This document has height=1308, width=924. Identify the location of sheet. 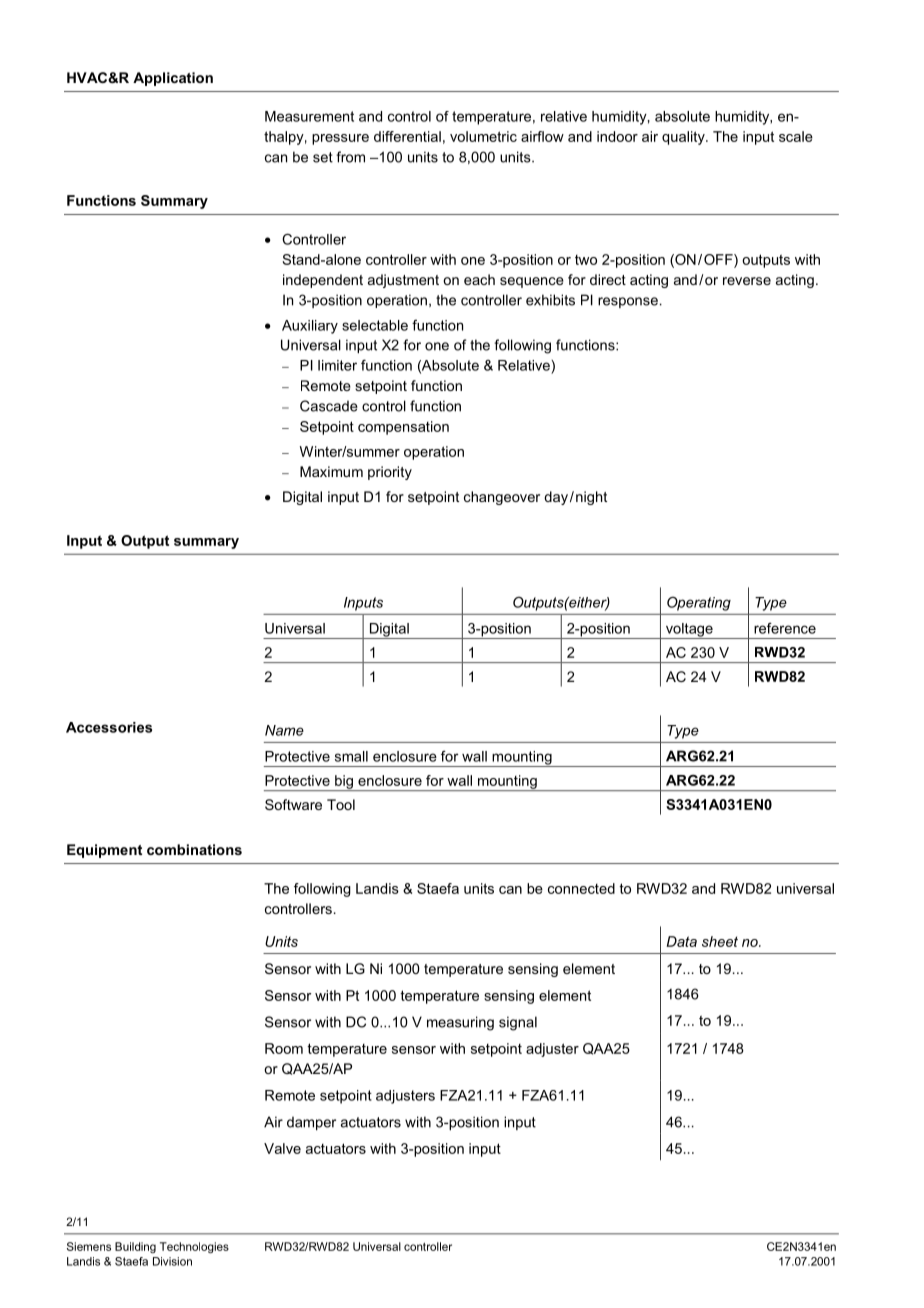
(720, 941).
